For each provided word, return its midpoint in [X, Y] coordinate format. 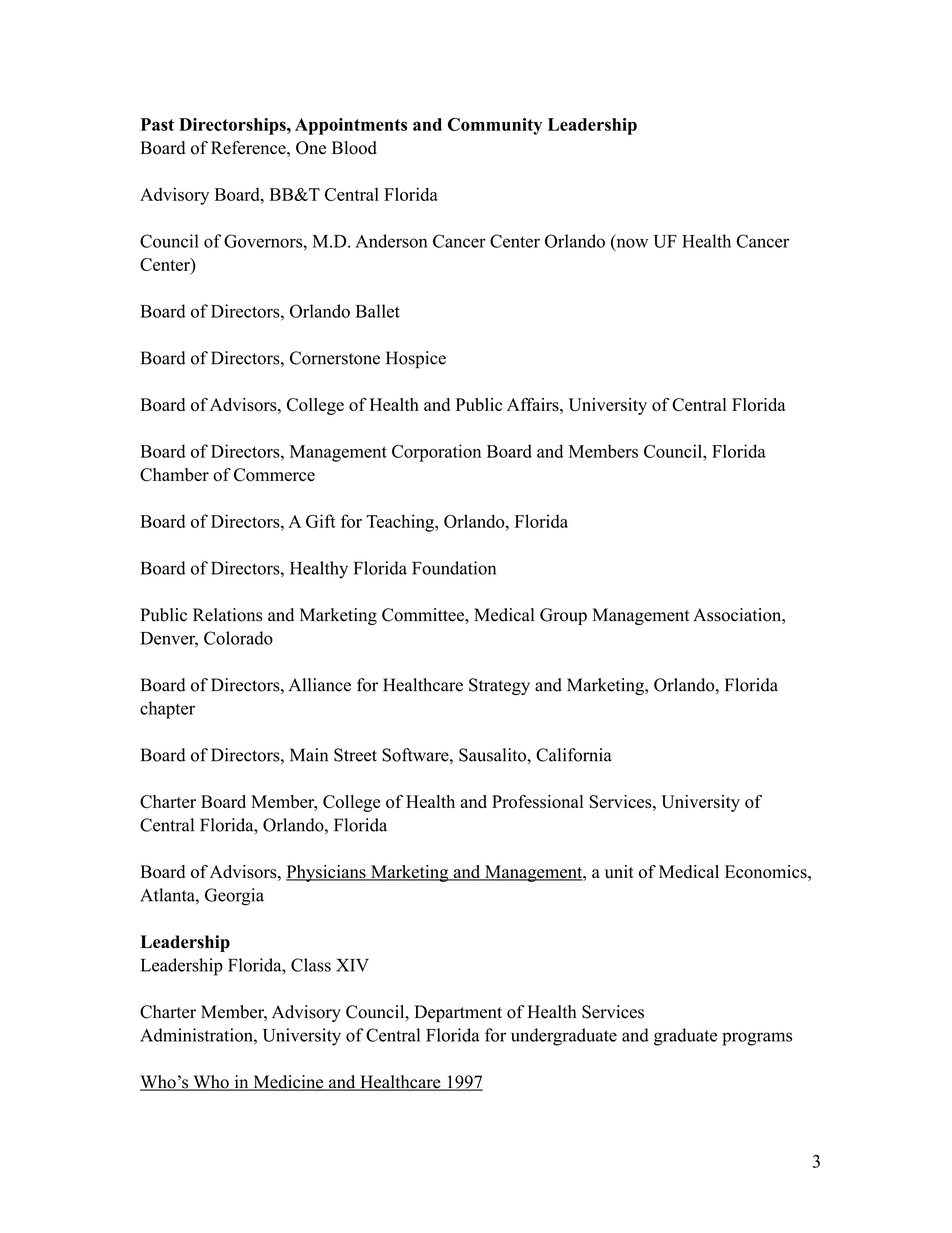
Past [157, 124]
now [631, 243]
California [574, 755]
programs [757, 1039]
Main [309, 755]
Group [563, 616]
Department [458, 1013]
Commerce [274, 475]
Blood [354, 148]
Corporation [436, 453]
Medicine [288, 1083]
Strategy [499, 686]
